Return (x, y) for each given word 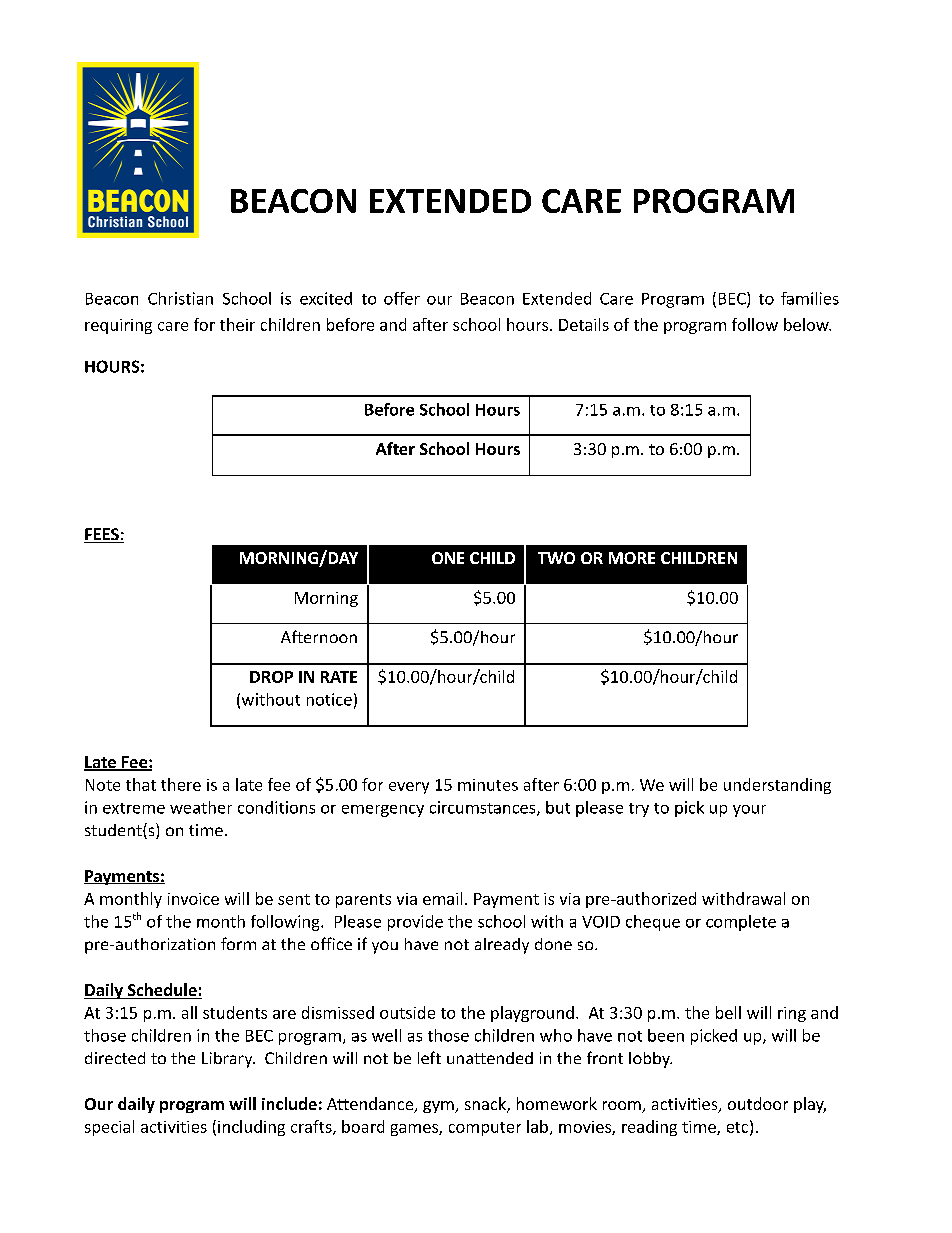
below (807, 324)
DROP (271, 677)
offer (402, 298)
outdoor (758, 1103)
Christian (180, 298)
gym (439, 1107)
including (251, 1128)
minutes (488, 785)
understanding (777, 786)
